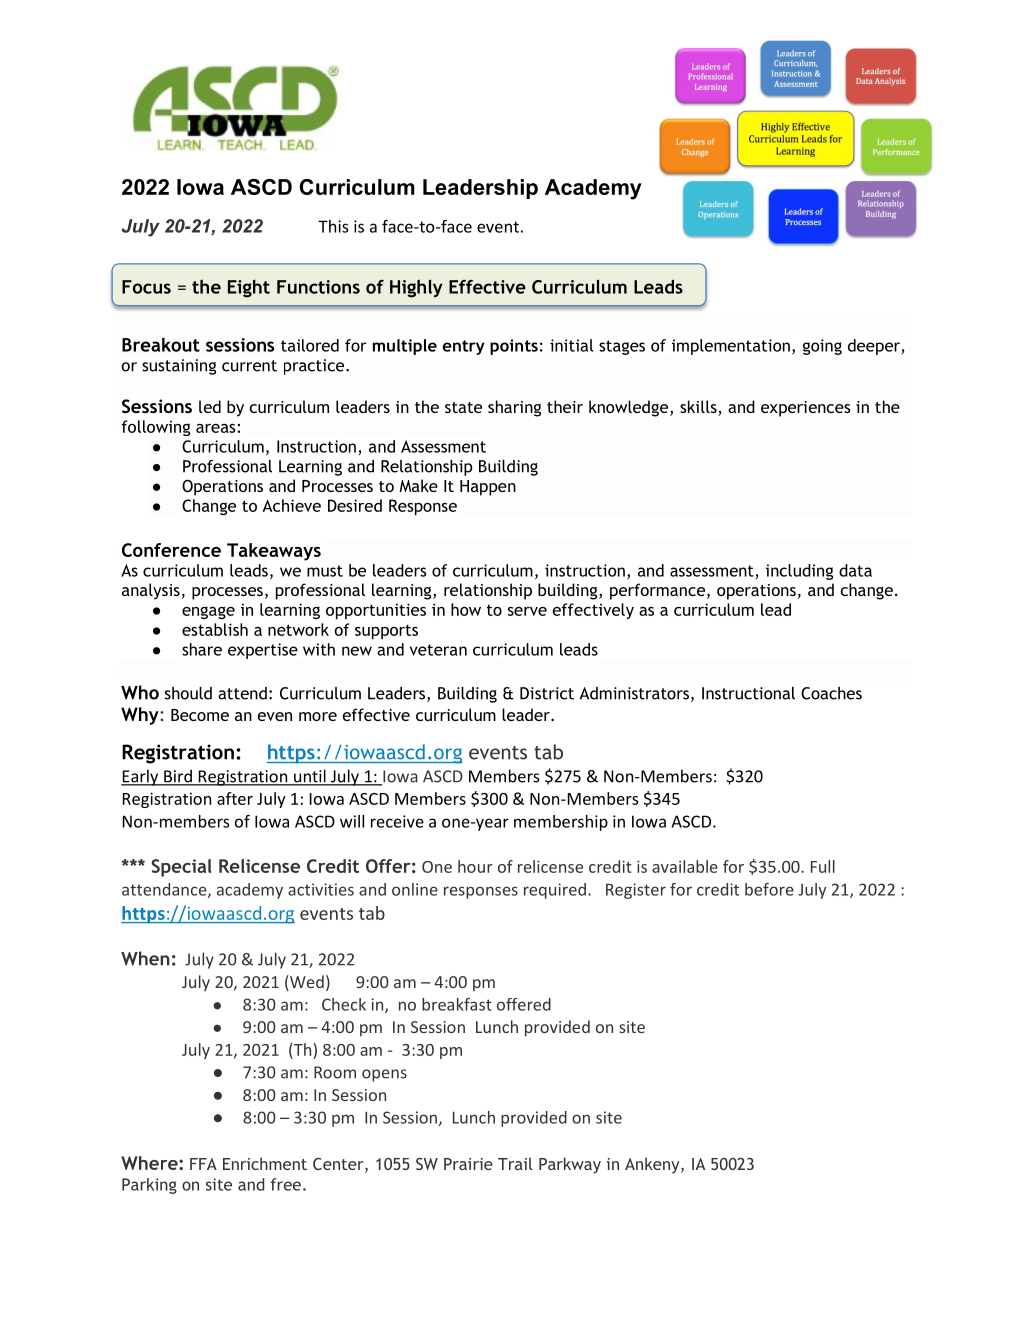 This page has height=1334, width=1031. Describe the element at coordinates (416, 288) in the page. I see `Highly` at that location.
